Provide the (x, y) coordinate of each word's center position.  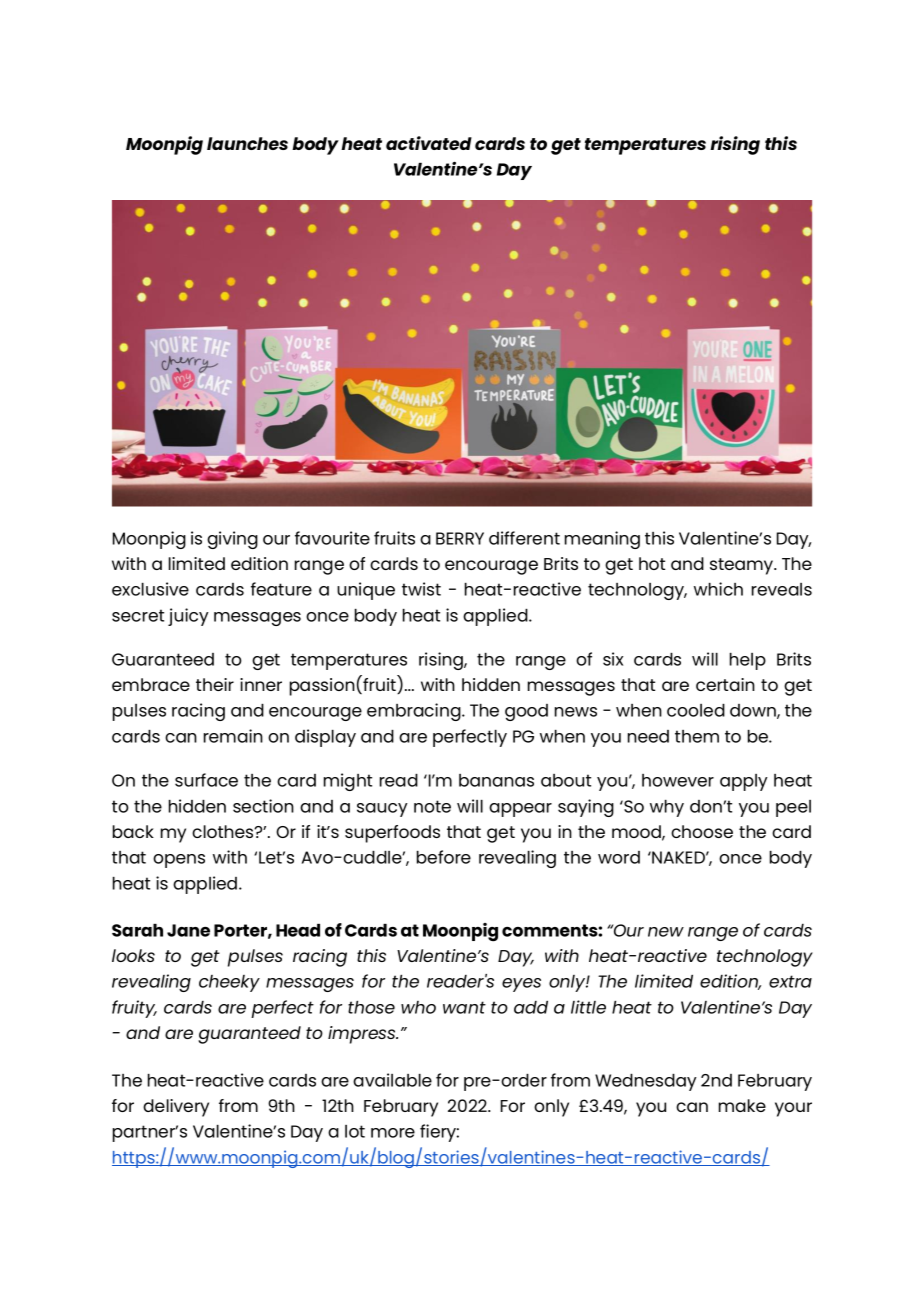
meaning (602, 540)
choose (702, 831)
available (392, 1080)
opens (179, 861)
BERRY (460, 538)
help (748, 661)
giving (232, 540)
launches (247, 143)
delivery (176, 1108)
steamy (743, 566)
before (444, 857)
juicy (188, 617)
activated (429, 143)
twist (421, 589)
